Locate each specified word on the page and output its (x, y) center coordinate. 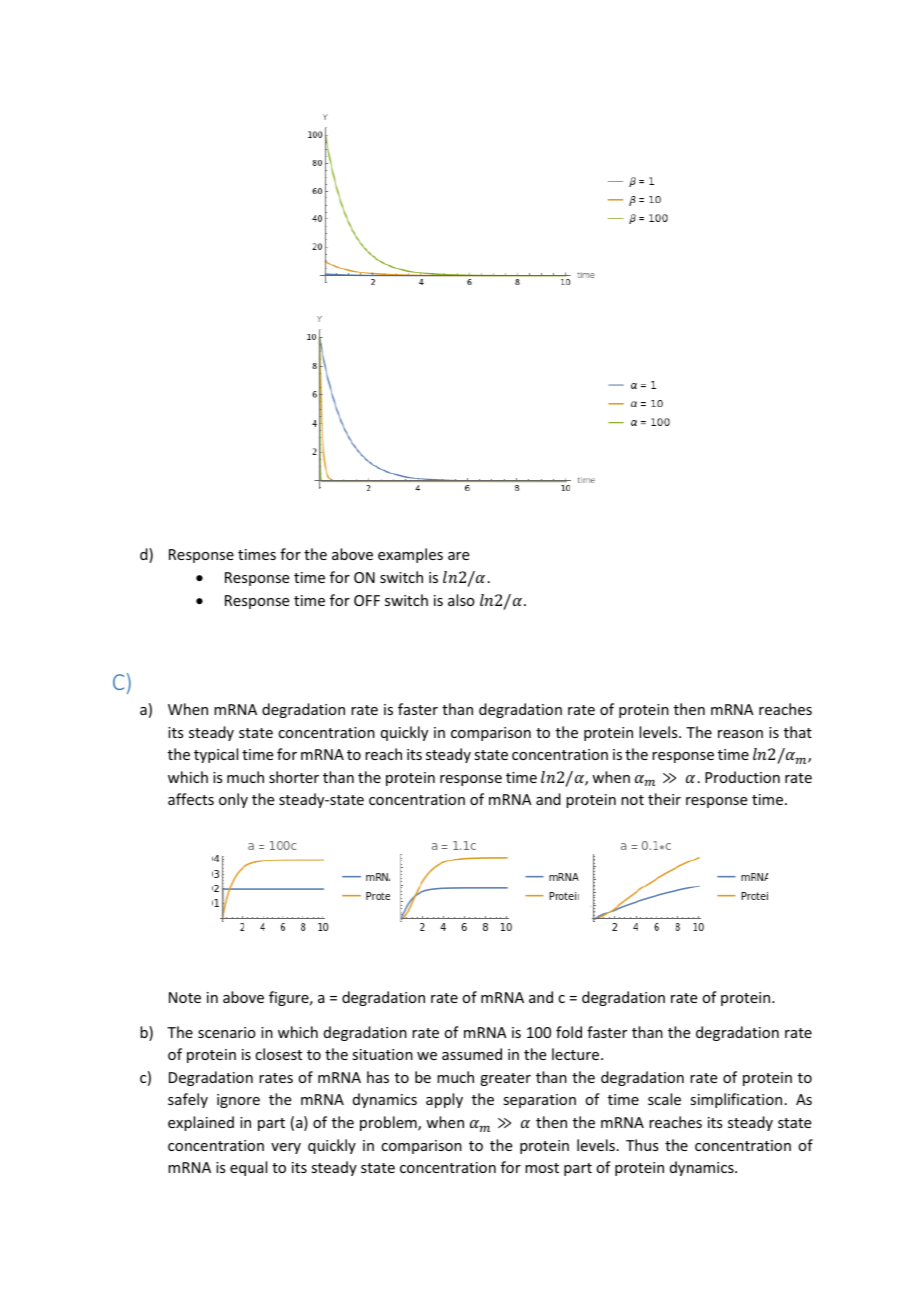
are (458, 556)
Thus (642, 1145)
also (461, 600)
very (286, 1148)
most (542, 1168)
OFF (367, 600)
